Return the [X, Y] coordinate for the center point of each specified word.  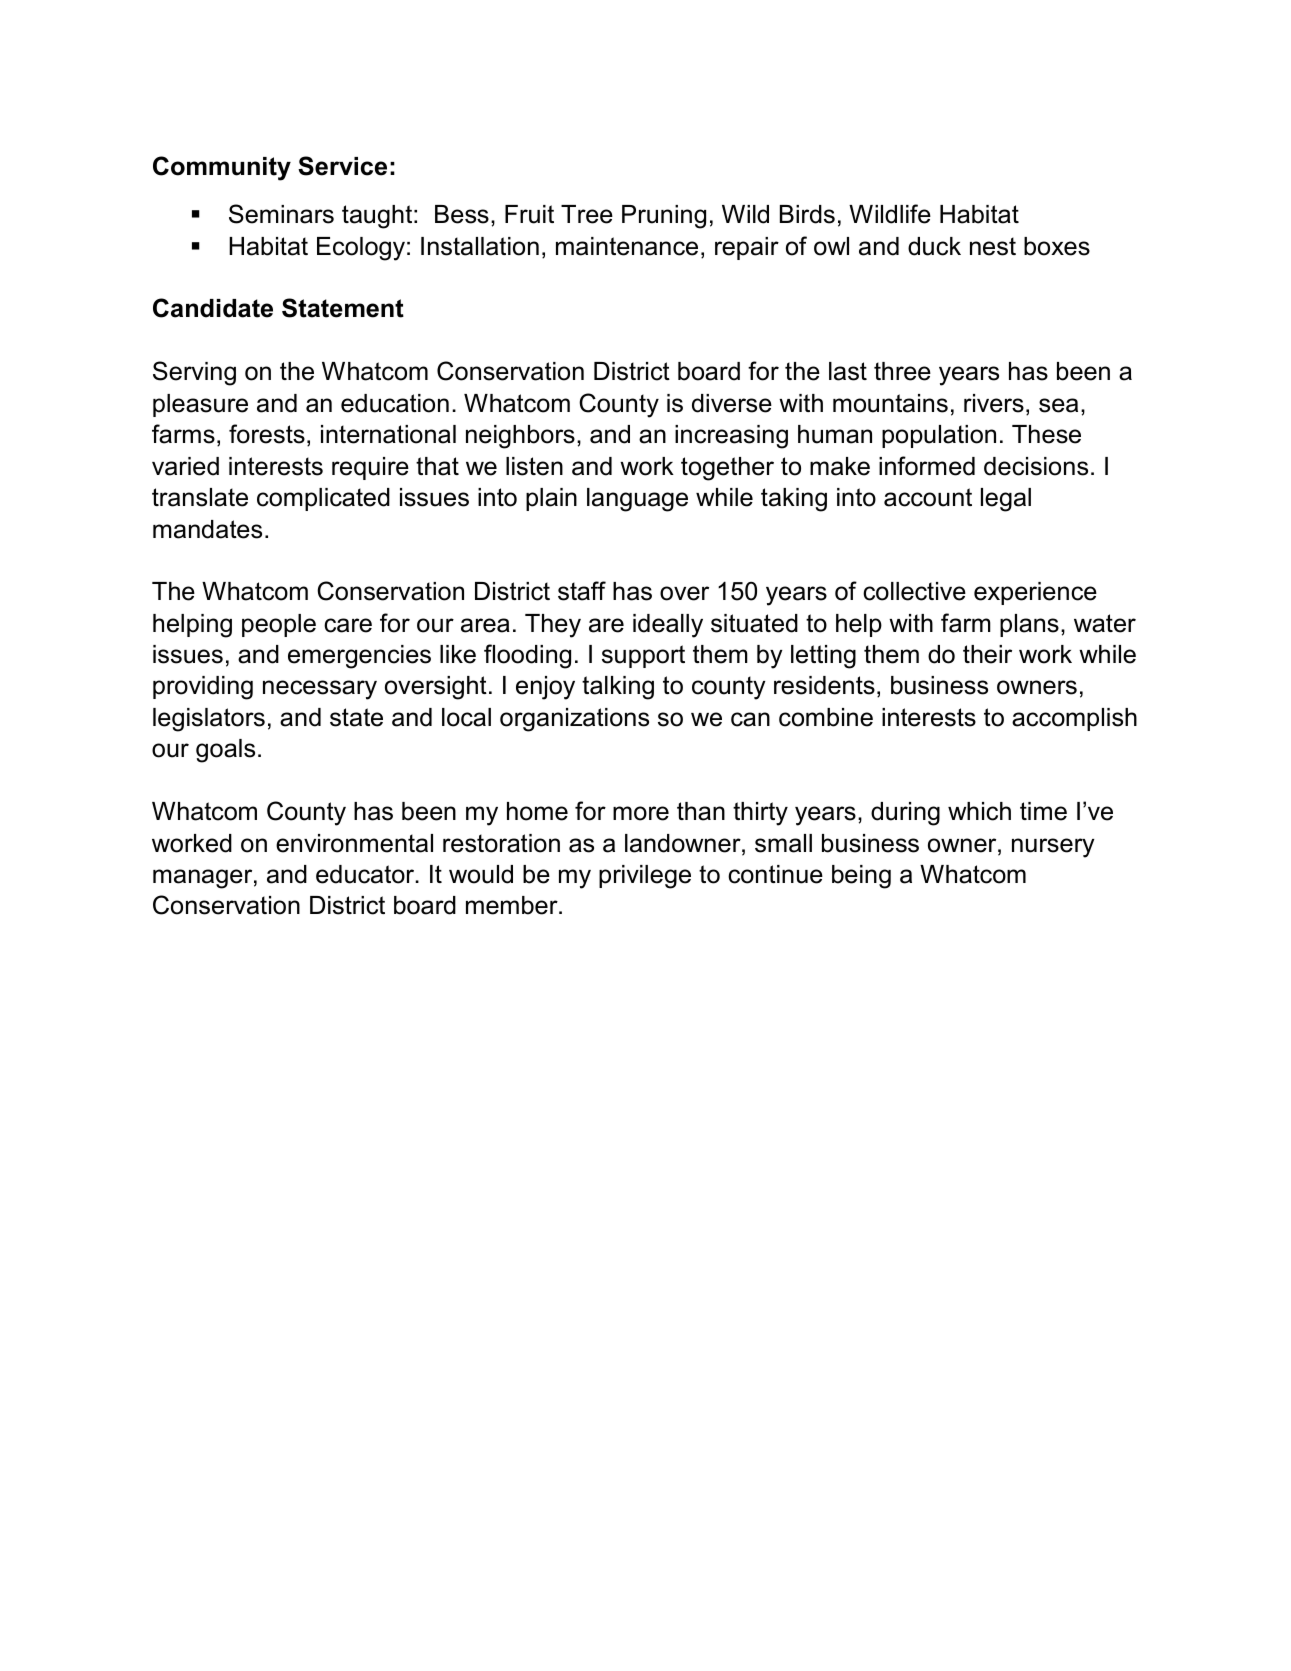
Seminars [281, 214]
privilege [645, 877]
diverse [732, 403]
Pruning [664, 217]
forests [267, 434]
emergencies [359, 657]
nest [993, 246]
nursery [1053, 848]
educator [366, 874]
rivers [994, 403]
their [987, 654]
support [643, 656]
